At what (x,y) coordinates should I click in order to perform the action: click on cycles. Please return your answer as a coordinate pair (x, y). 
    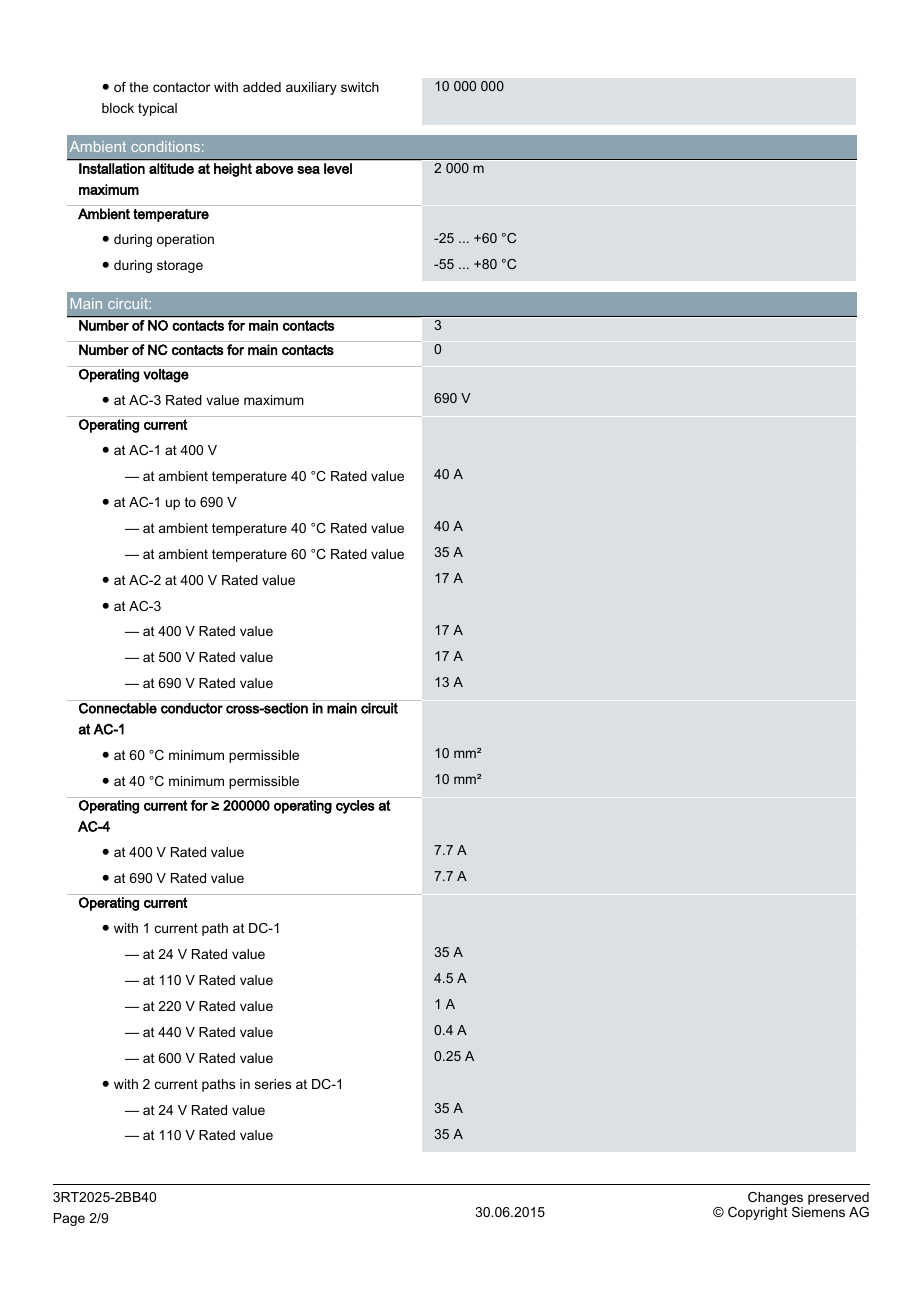
    Looking at the image, I should click on (355, 807).
